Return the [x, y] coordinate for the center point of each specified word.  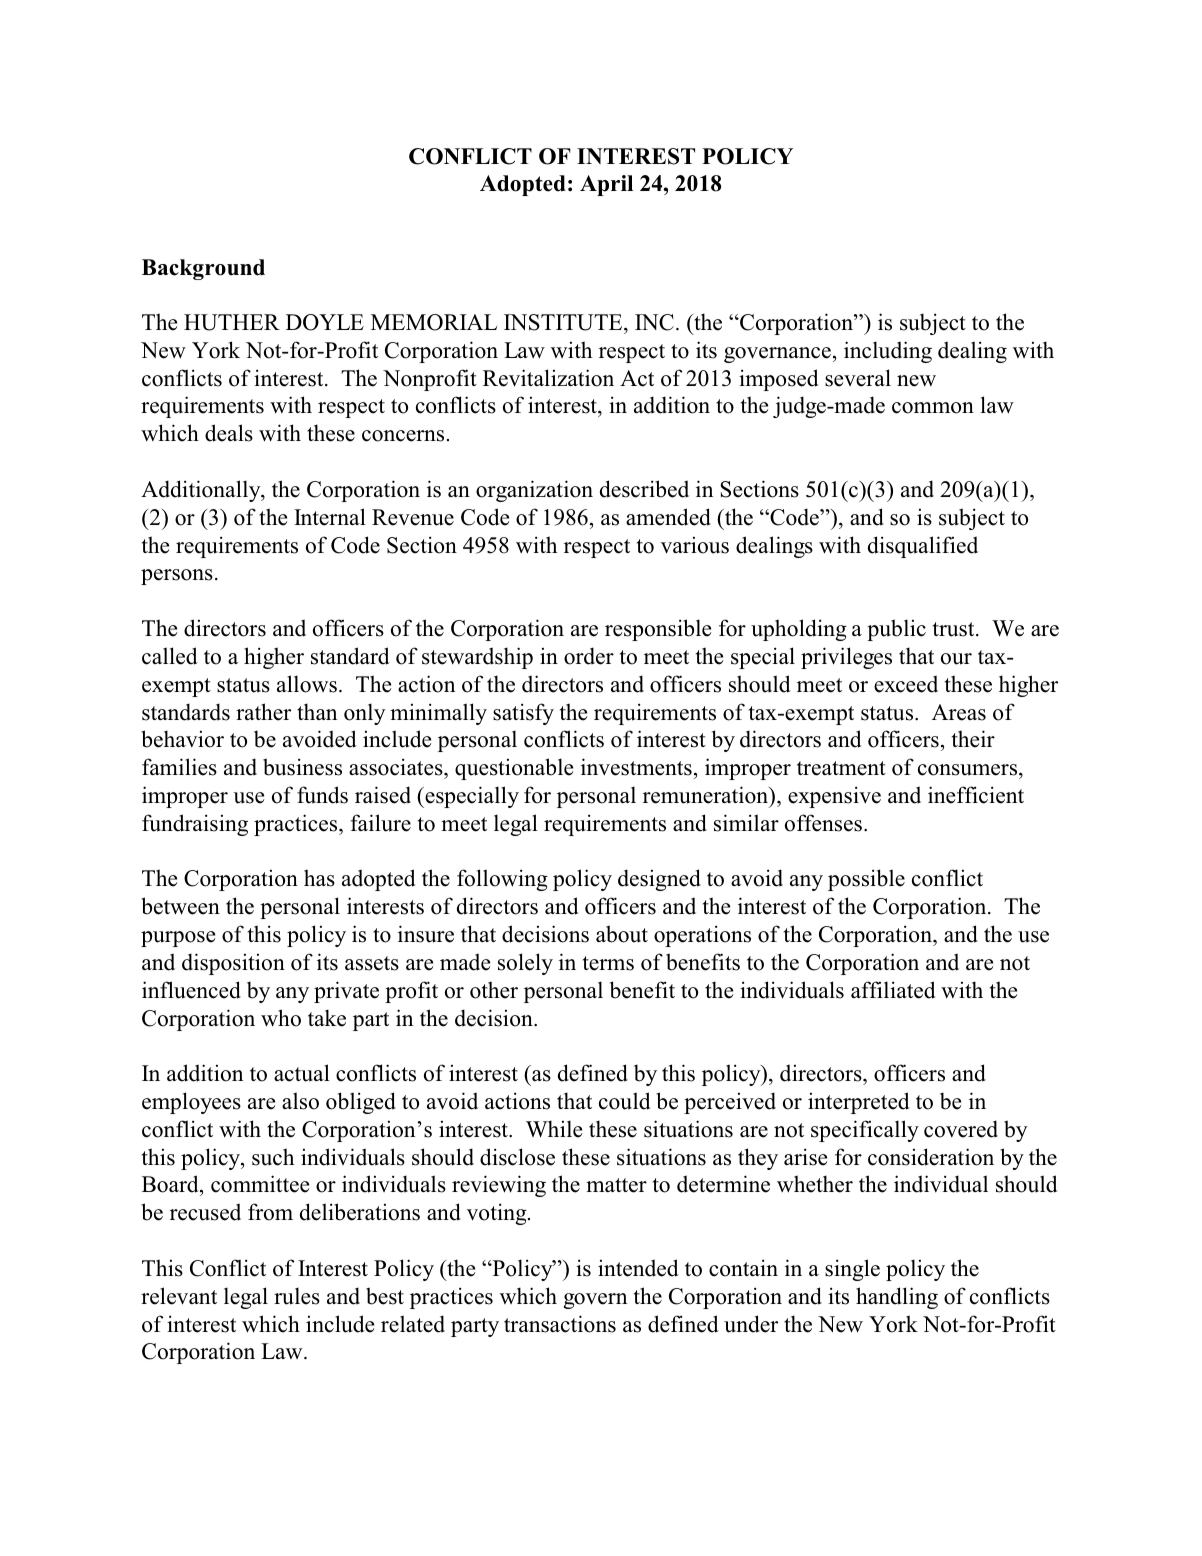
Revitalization [548, 378]
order [589, 656]
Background [203, 269]
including [888, 352]
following [502, 880]
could [624, 1101]
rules [297, 1296]
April [606, 185]
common [933, 408]
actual [302, 1073]
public [896, 630]
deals [229, 433]
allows [307, 684]
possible [866, 880]
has [319, 878]
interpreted [858, 1103]
